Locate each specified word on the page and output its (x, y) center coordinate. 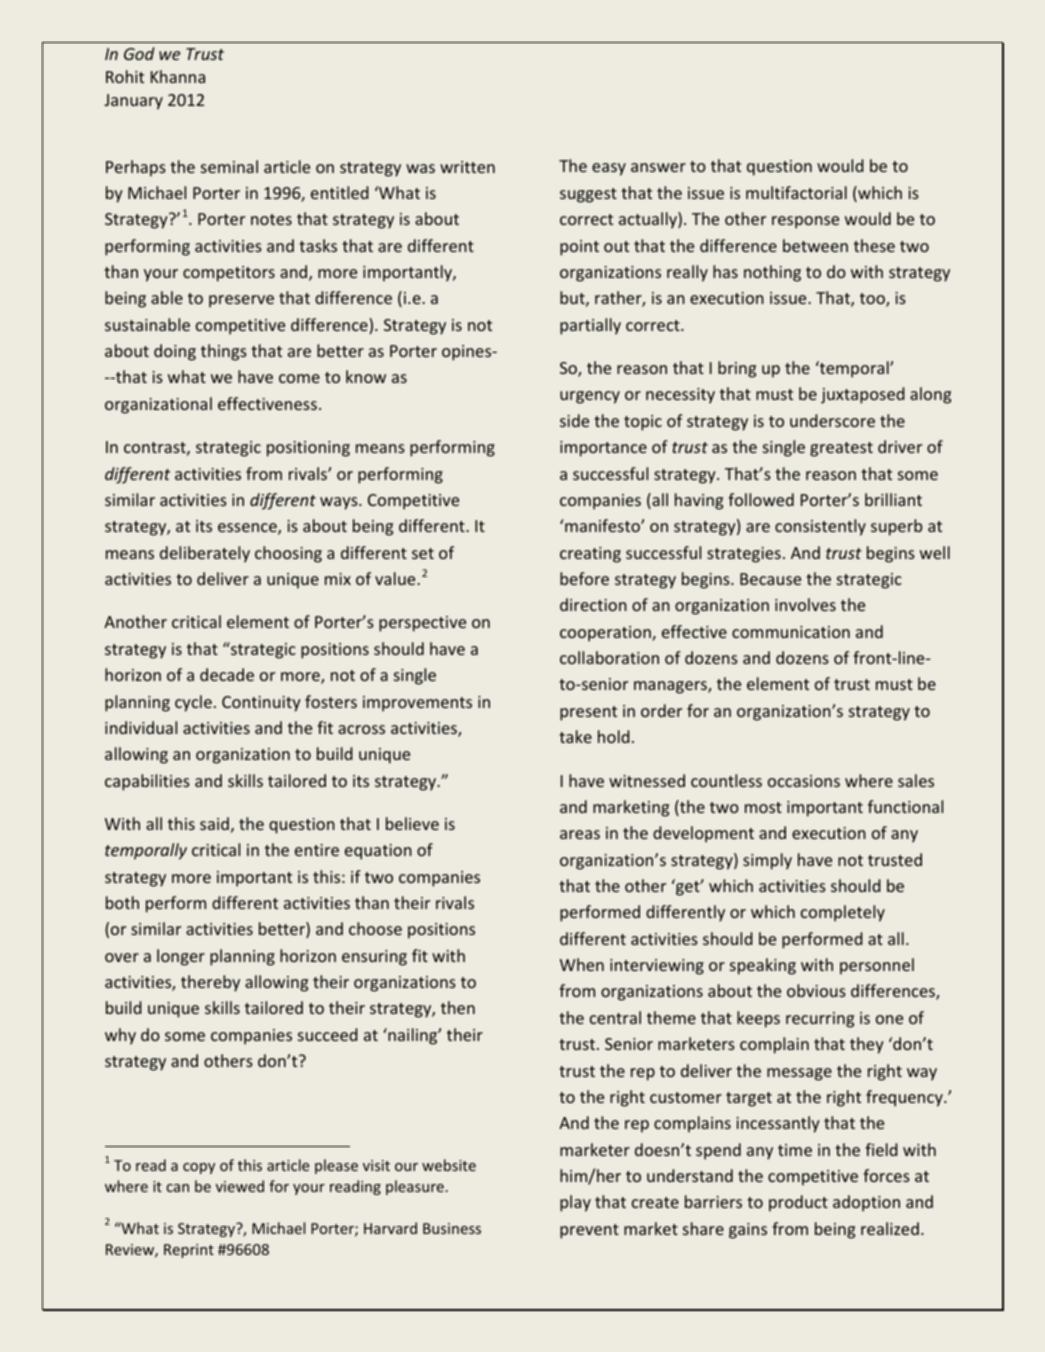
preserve (241, 301)
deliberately (205, 554)
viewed (240, 1186)
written (467, 167)
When (582, 964)
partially (590, 326)
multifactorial (796, 192)
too (873, 300)
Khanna (178, 76)
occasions (804, 781)
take (575, 736)
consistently (820, 527)
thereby (210, 983)
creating (590, 555)
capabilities (147, 782)
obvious (816, 990)
